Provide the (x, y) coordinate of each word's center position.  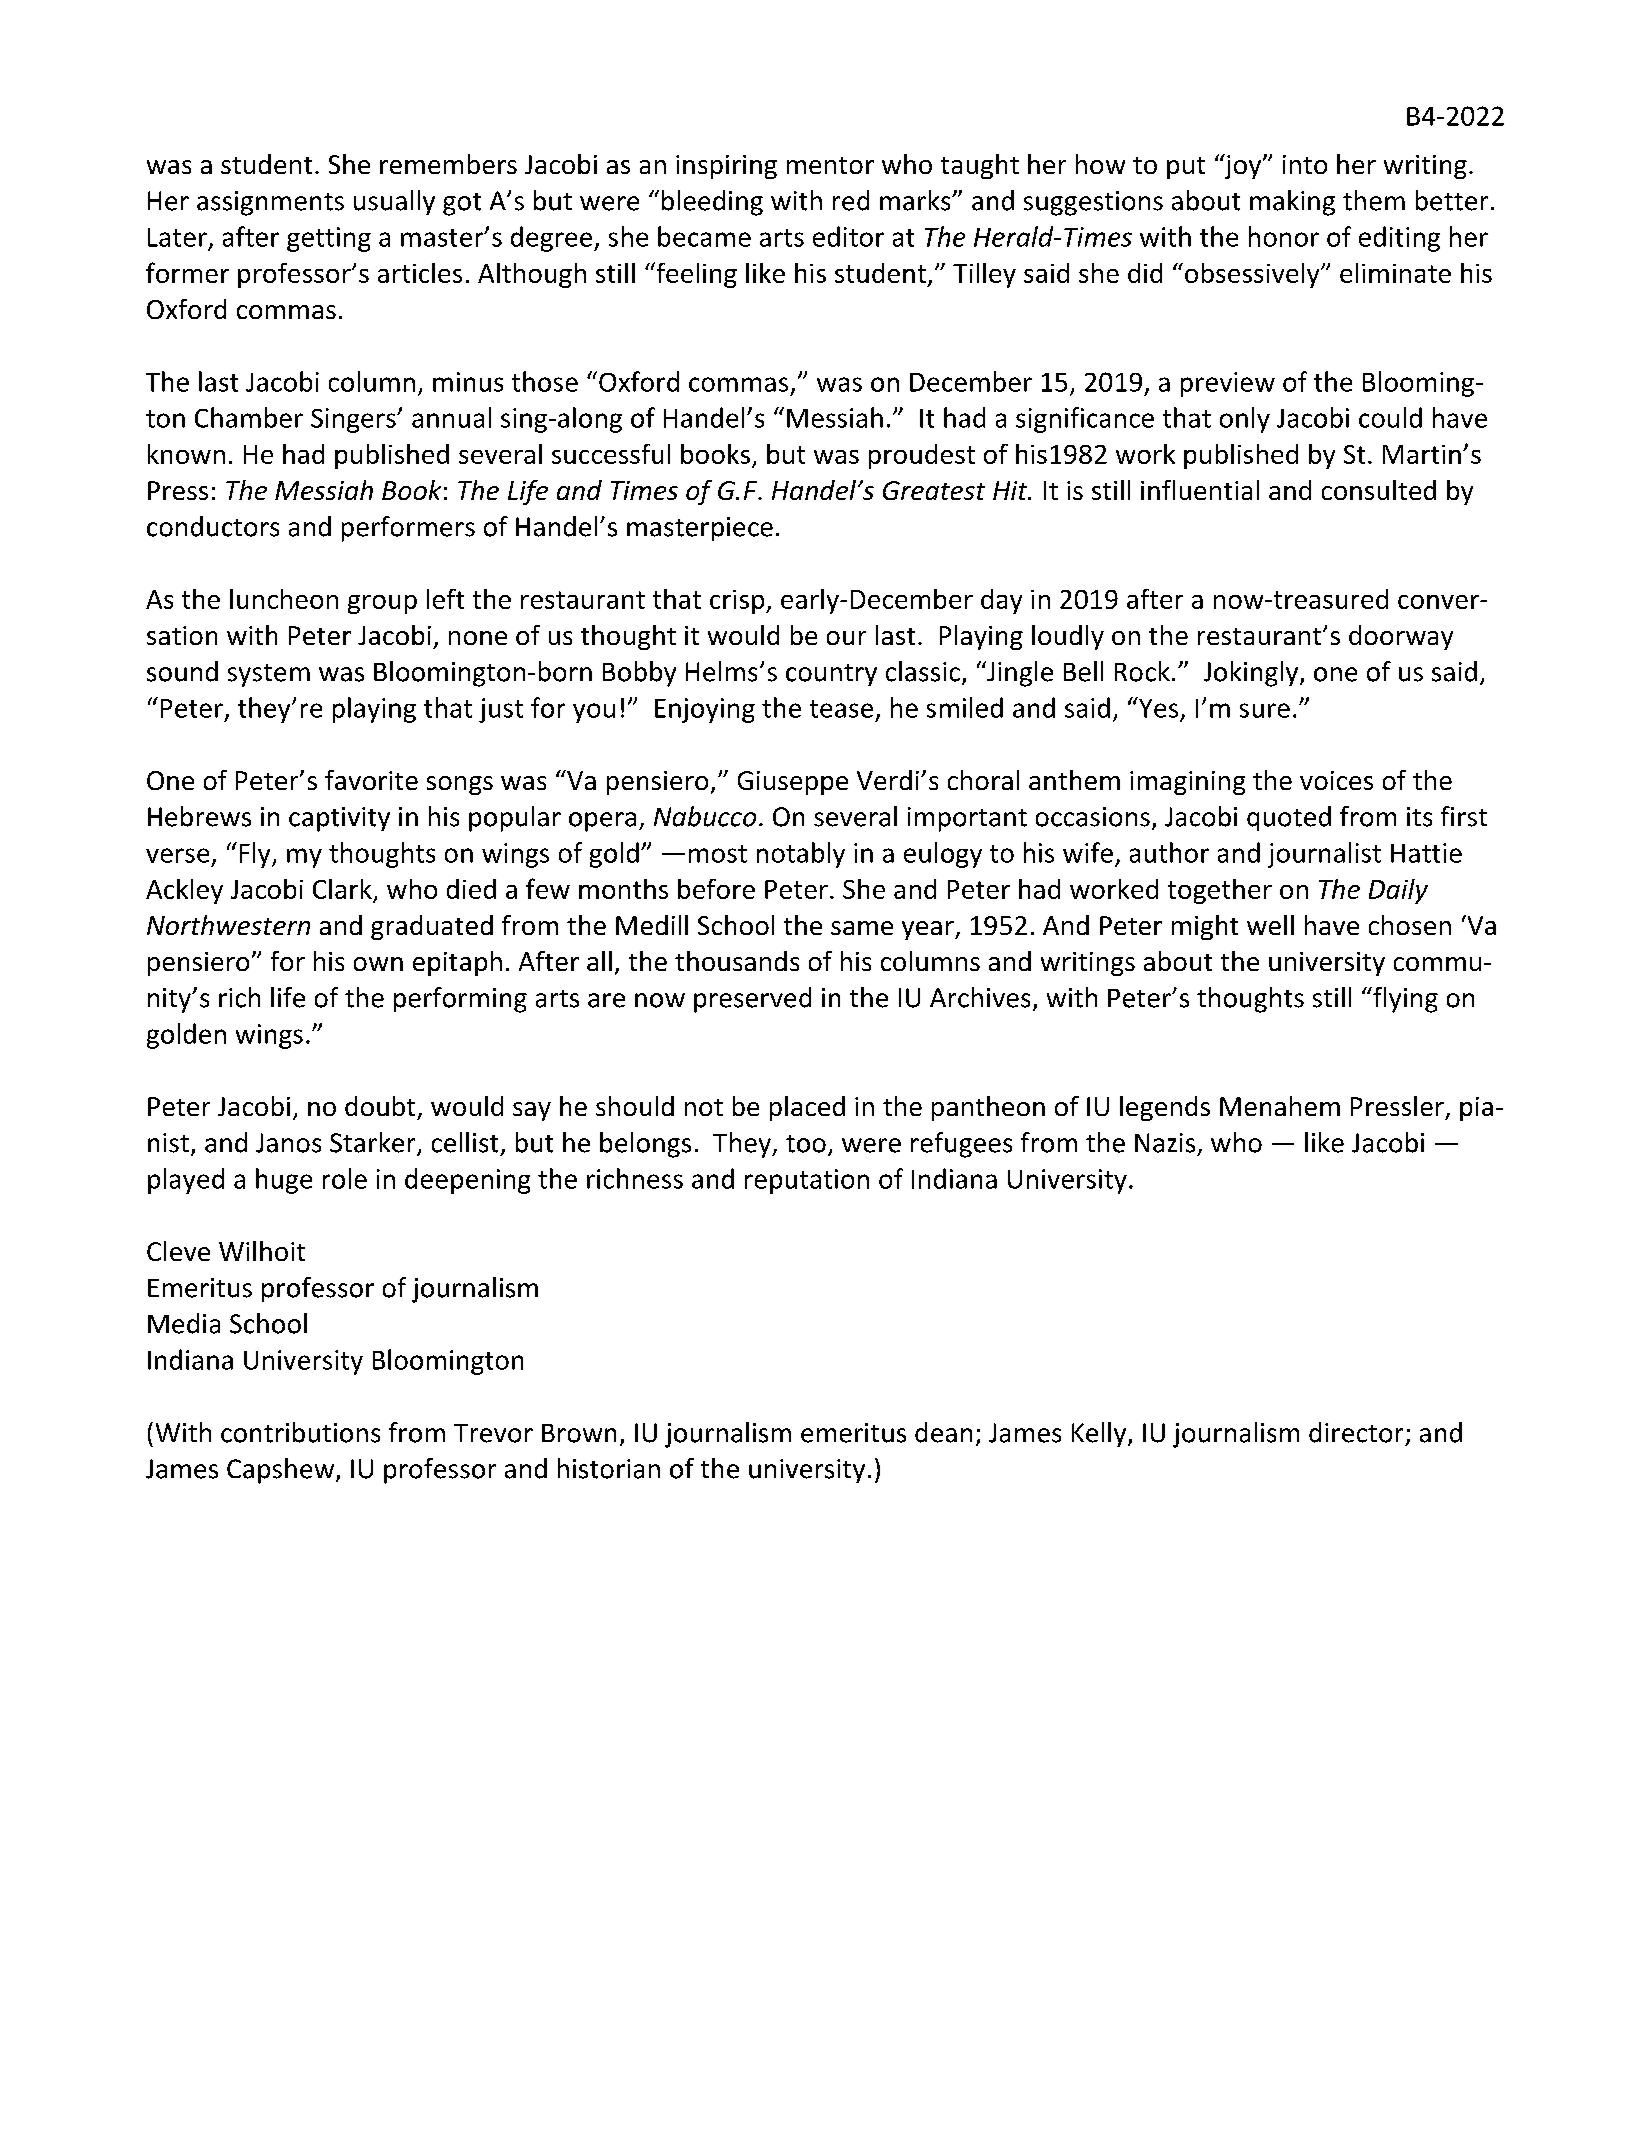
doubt (380, 1106)
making (1292, 203)
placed (807, 1108)
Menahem (1280, 1106)
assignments (270, 203)
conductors (213, 526)
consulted (1379, 490)
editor (848, 236)
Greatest (934, 490)
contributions (300, 1432)
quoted (1289, 818)
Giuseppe (793, 783)
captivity (339, 819)
